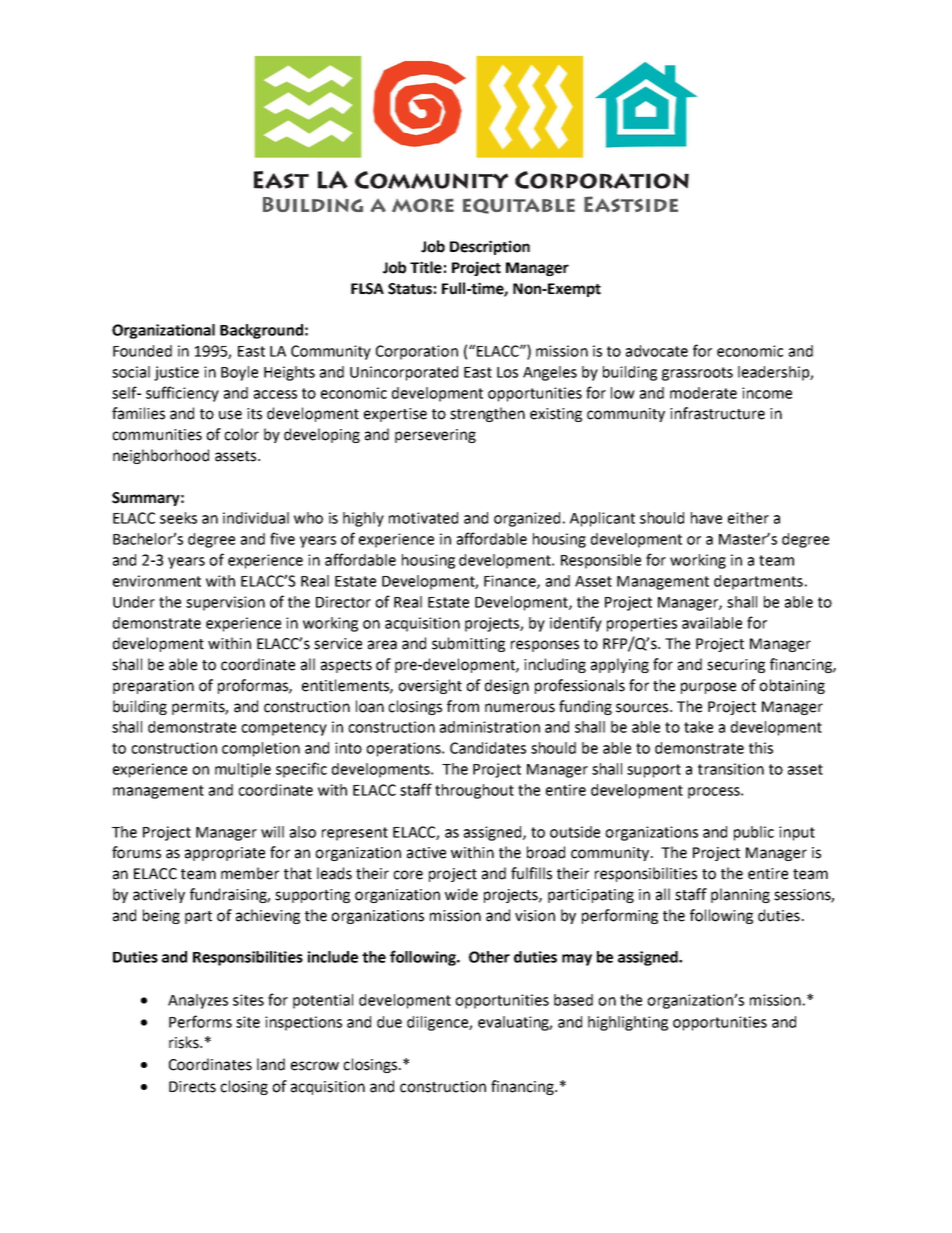 The image size is (952, 1233). I want to click on securing, so click(736, 666).
